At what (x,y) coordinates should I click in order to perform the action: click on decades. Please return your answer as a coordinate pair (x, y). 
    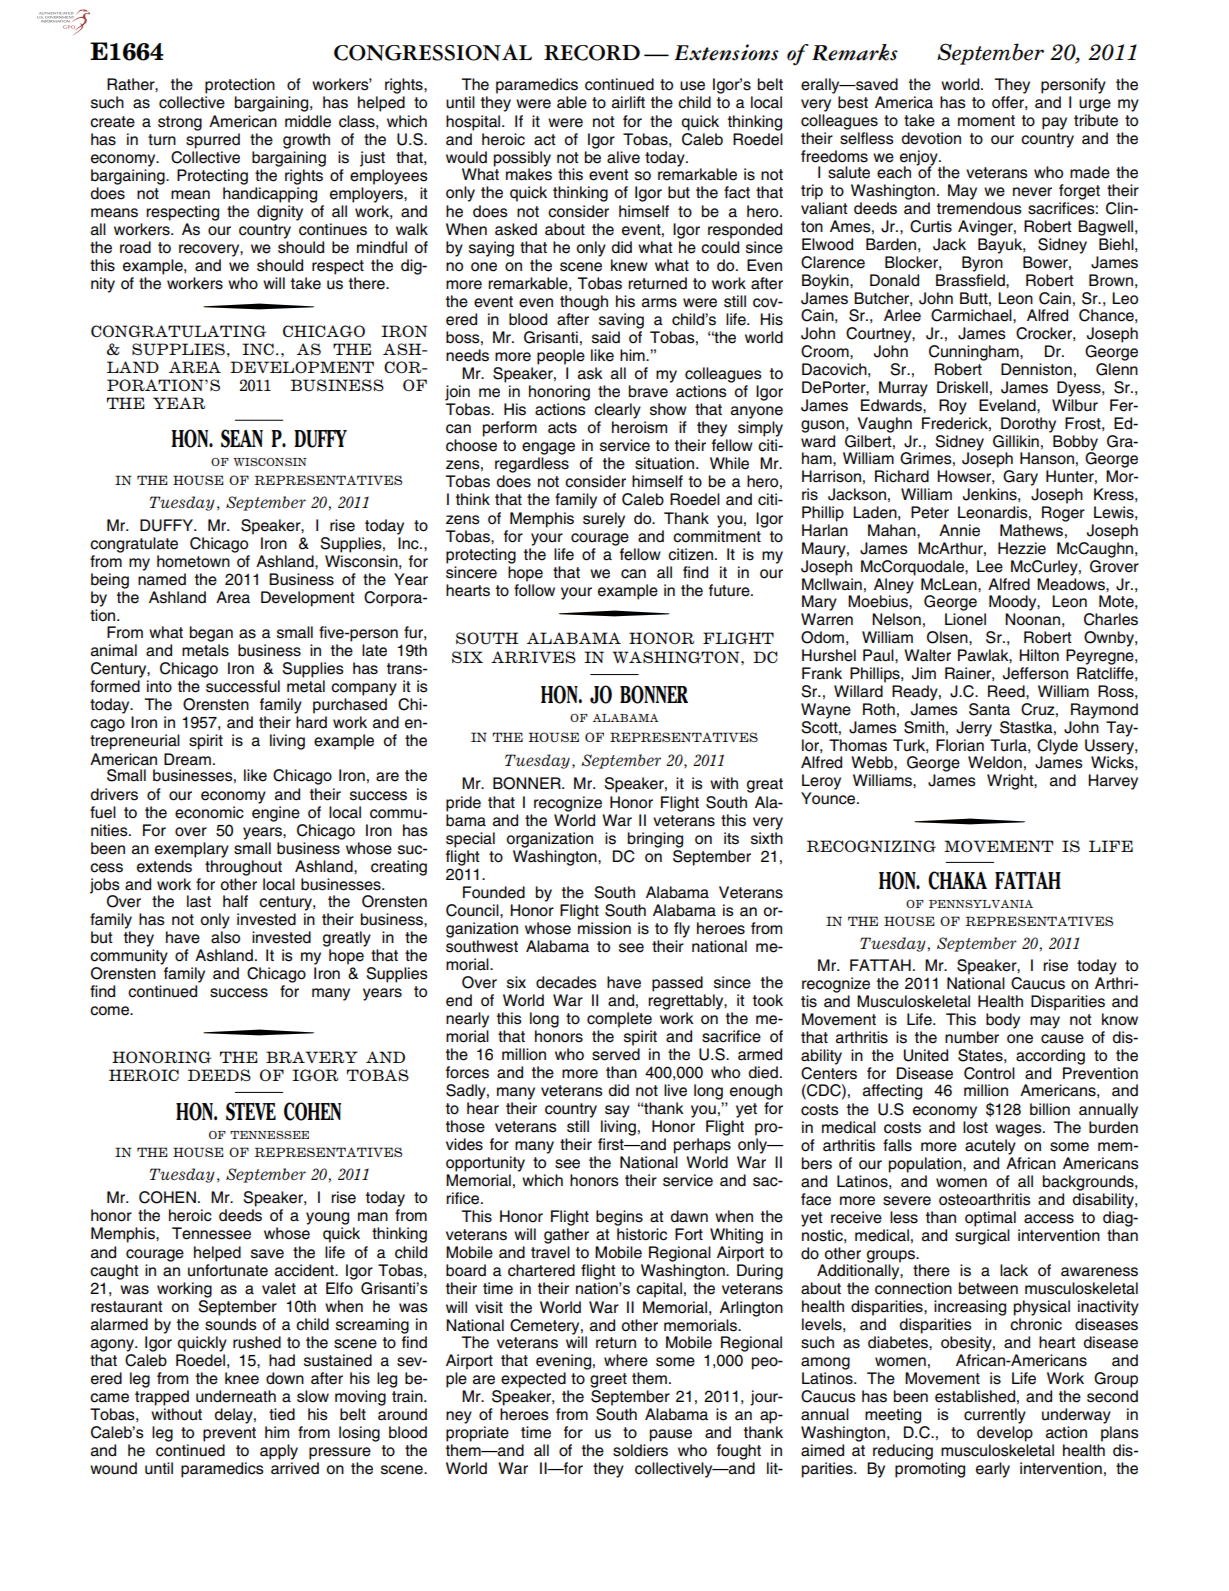
    Looking at the image, I should click on (566, 982).
